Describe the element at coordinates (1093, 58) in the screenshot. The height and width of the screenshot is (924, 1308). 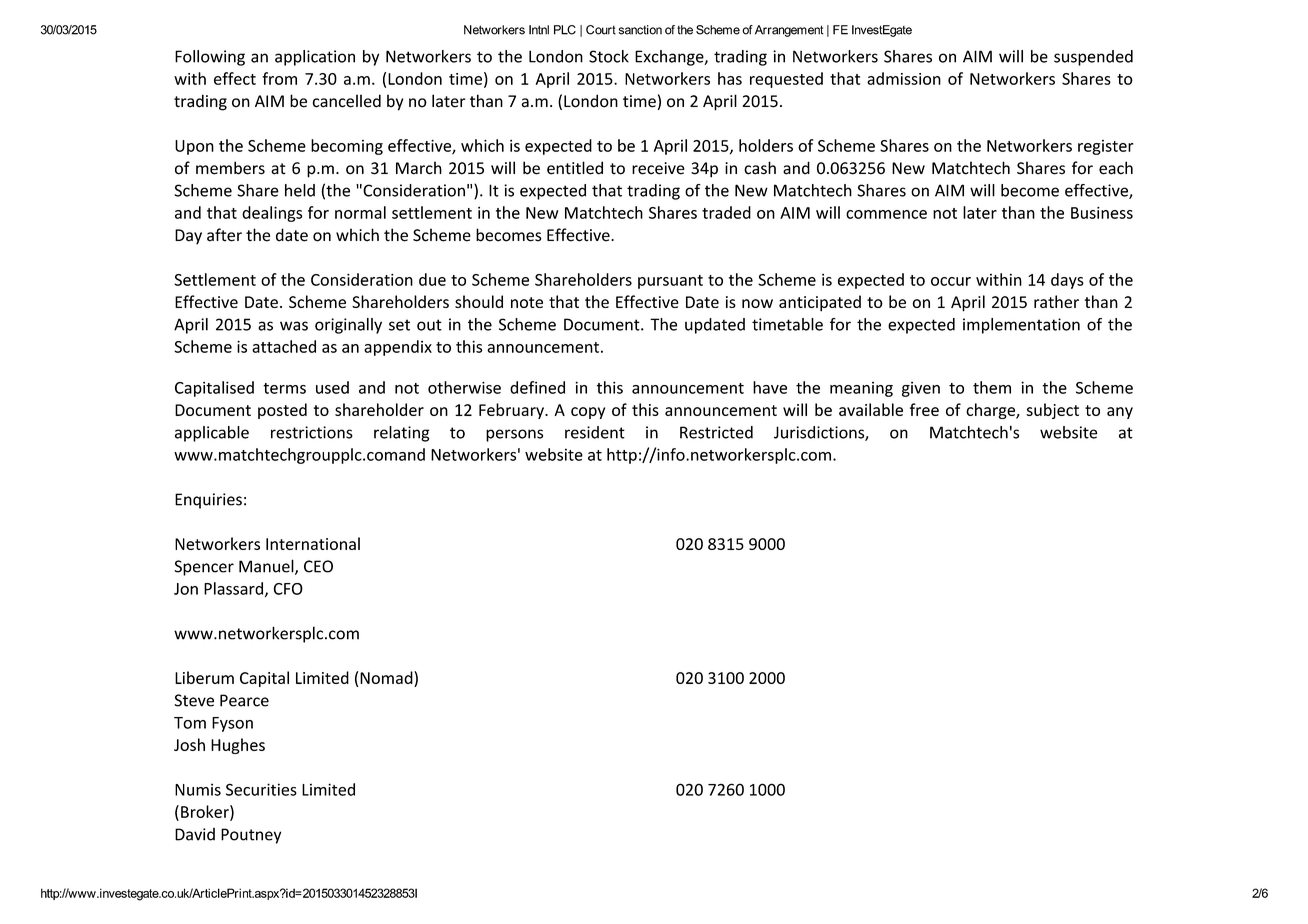
I see `suspended` at that location.
